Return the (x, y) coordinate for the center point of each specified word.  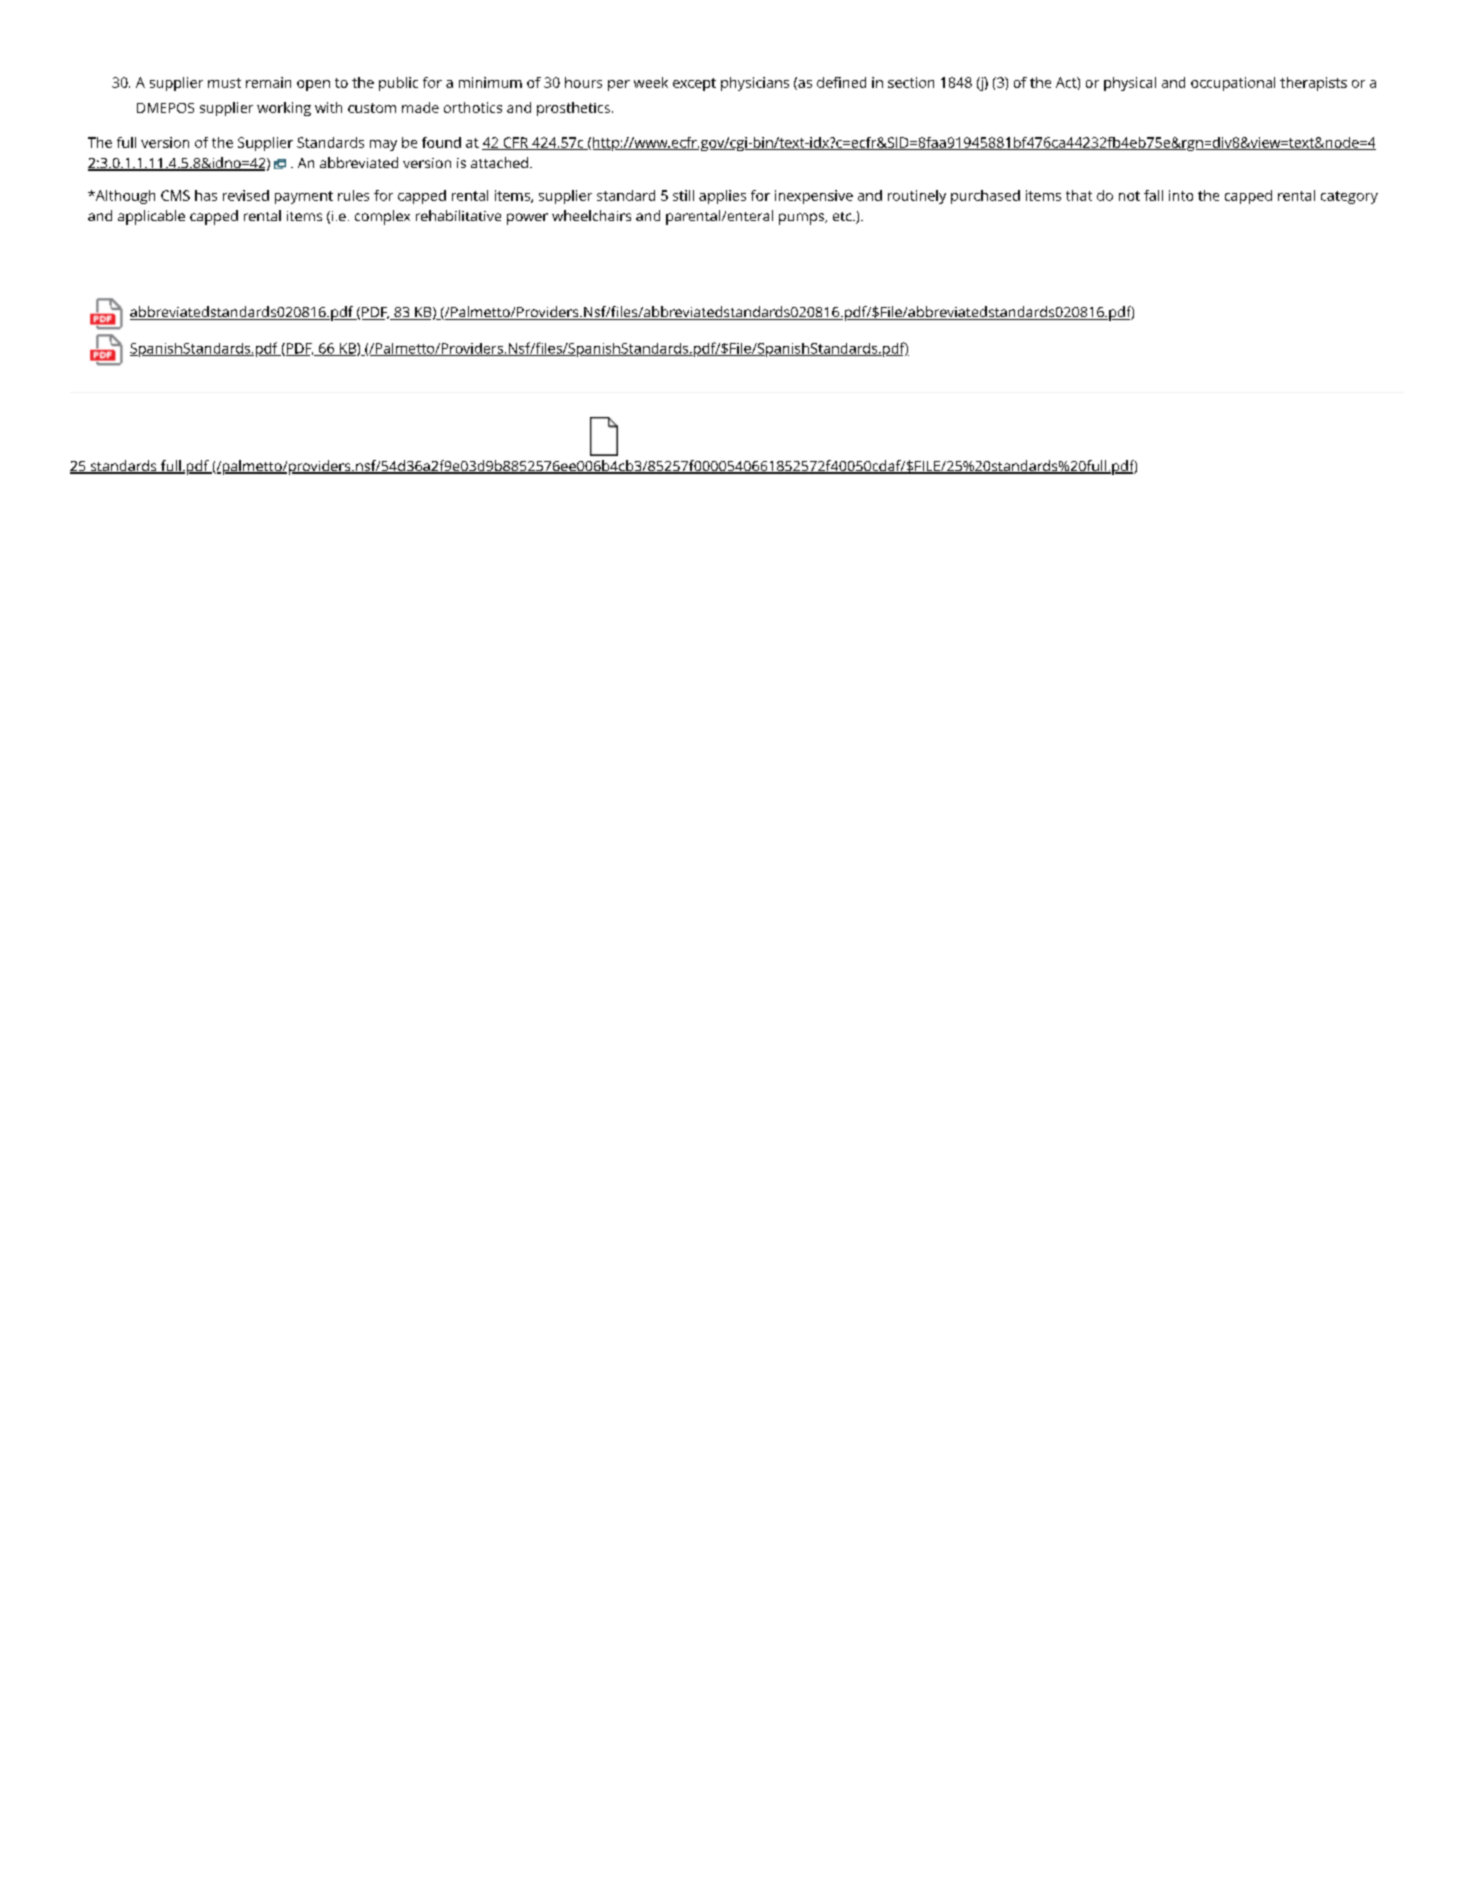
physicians (755, 84)
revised (246, 195)
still (683, 195)
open (313, 85)
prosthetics (573, 109)
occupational (1233, 84)
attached (499, 162)
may (383, 145)
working (284, 109)
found (441, 142)
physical (1130, 84)
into (1181, 195)
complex (382, 217)
